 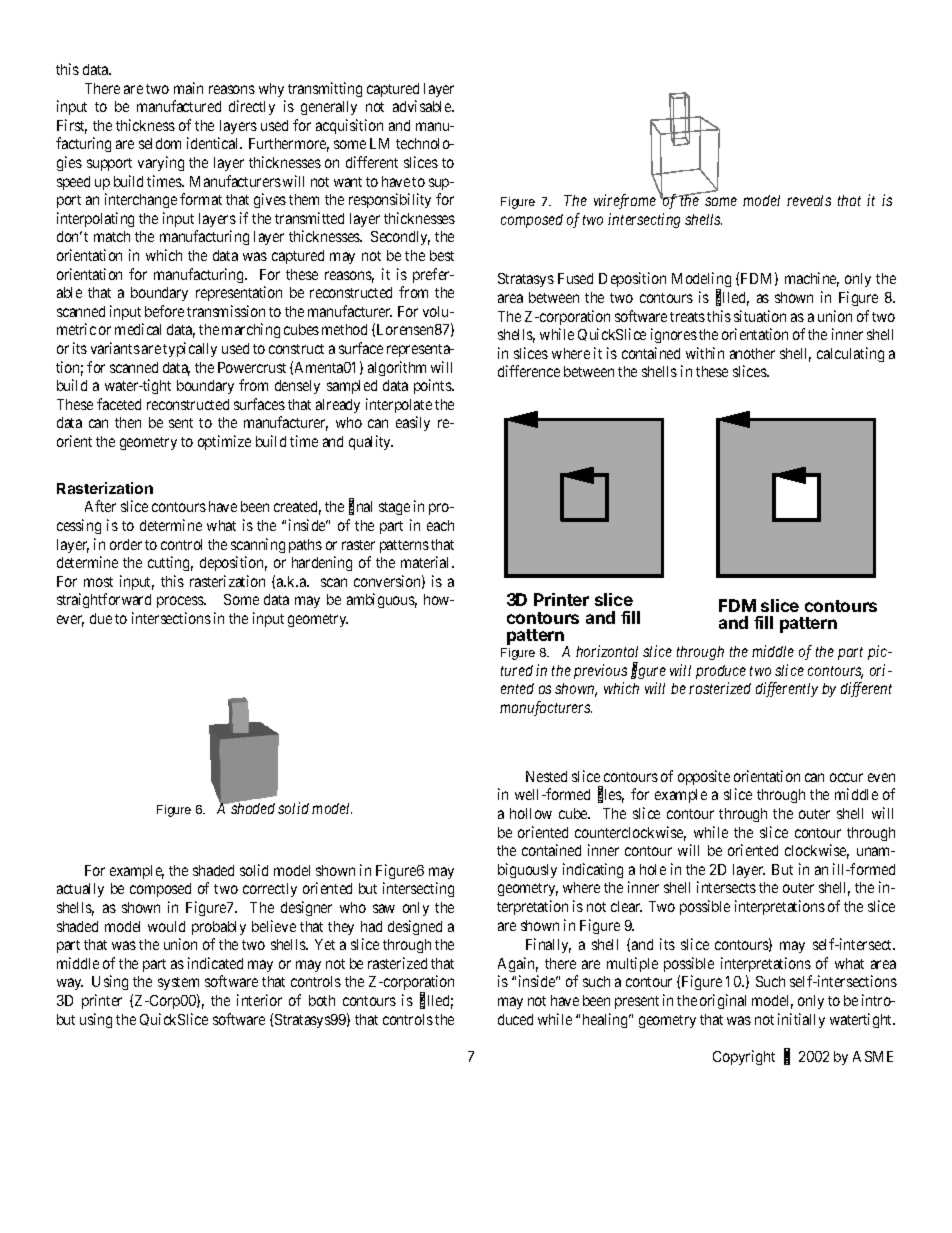 I want to click on After, so click(x=100, y=506).
